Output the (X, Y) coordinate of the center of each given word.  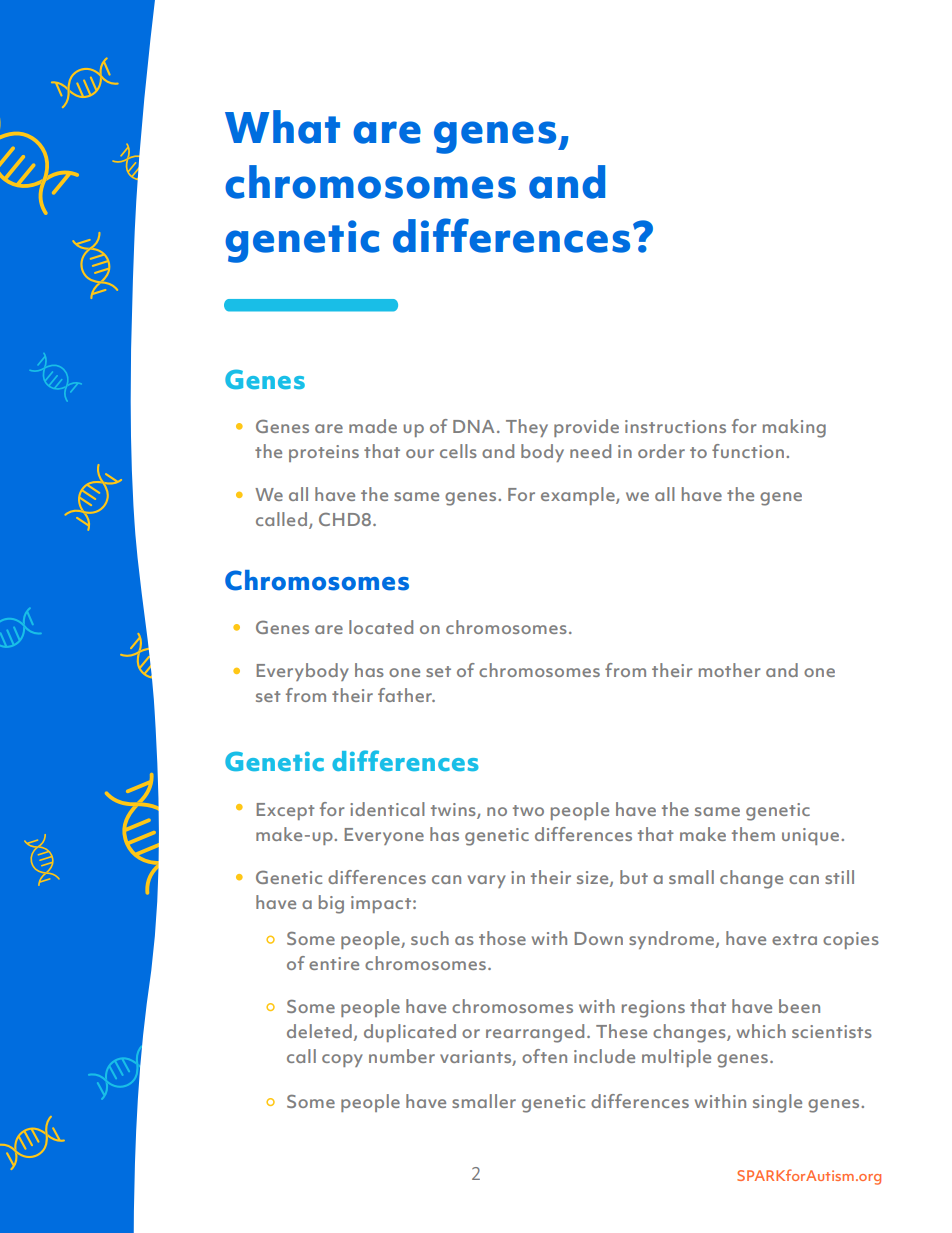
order (661, 451)
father (406, 695)
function (748, 451)
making (794, 428)
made (373, 426)
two (528, 810)
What (282, 127)
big (331, 904)
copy (342, 1060)
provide (586, 428)
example (579, 496)
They (527, 428)
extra (794, 939)
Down (599, 938)
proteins (324, 453)
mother (729, 670)
